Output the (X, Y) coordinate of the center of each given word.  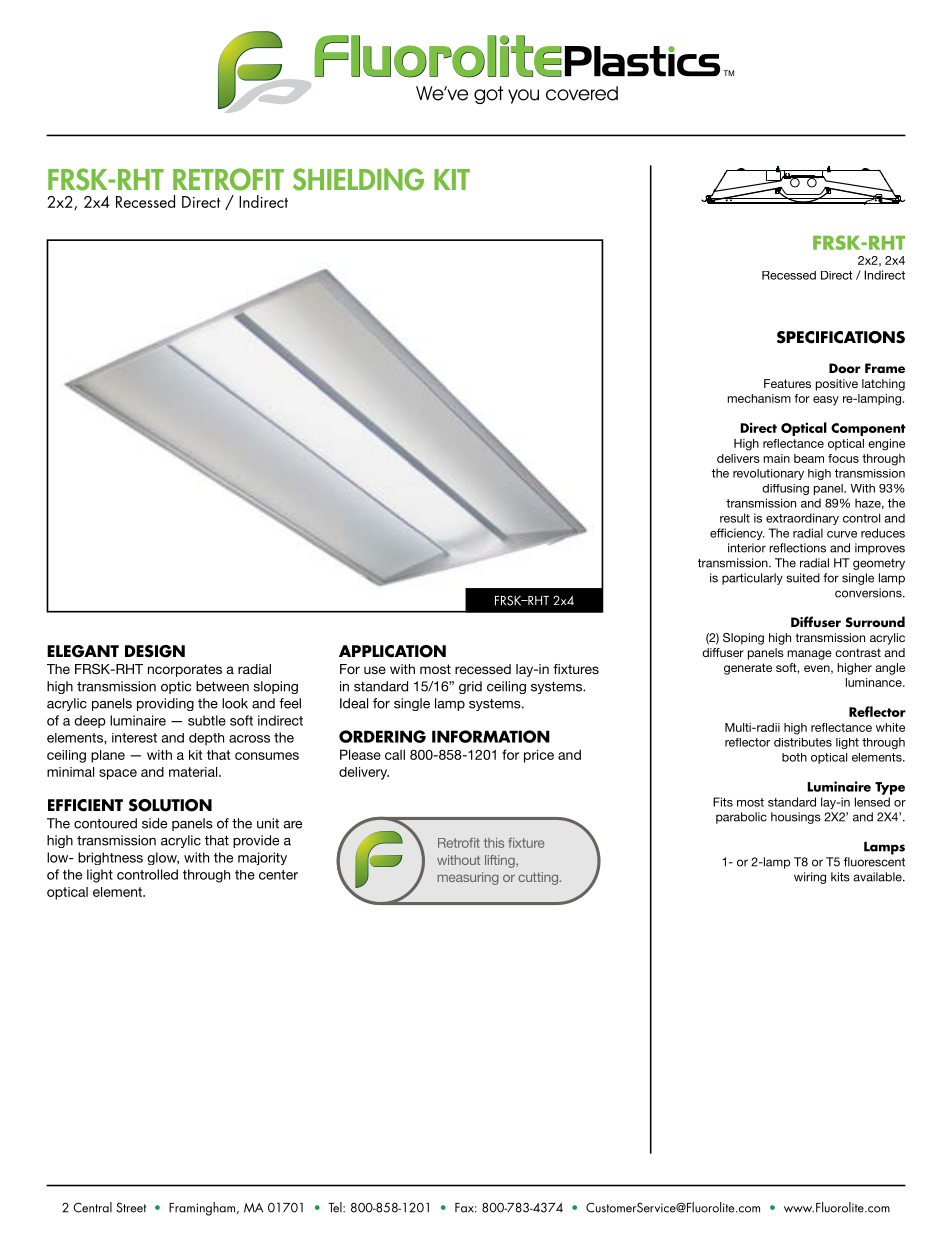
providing (165, 704)
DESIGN (155, 651)
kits (840, 877)
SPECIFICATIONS (841, 337)
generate (748, 669)
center (278, 875)
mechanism (759, 398)
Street (131, 1207)
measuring (468, 878)
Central (92, 1207)
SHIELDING (358, 179)
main (776, 458)
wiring (810, 878)
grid (470, 687)
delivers (738, 458)
